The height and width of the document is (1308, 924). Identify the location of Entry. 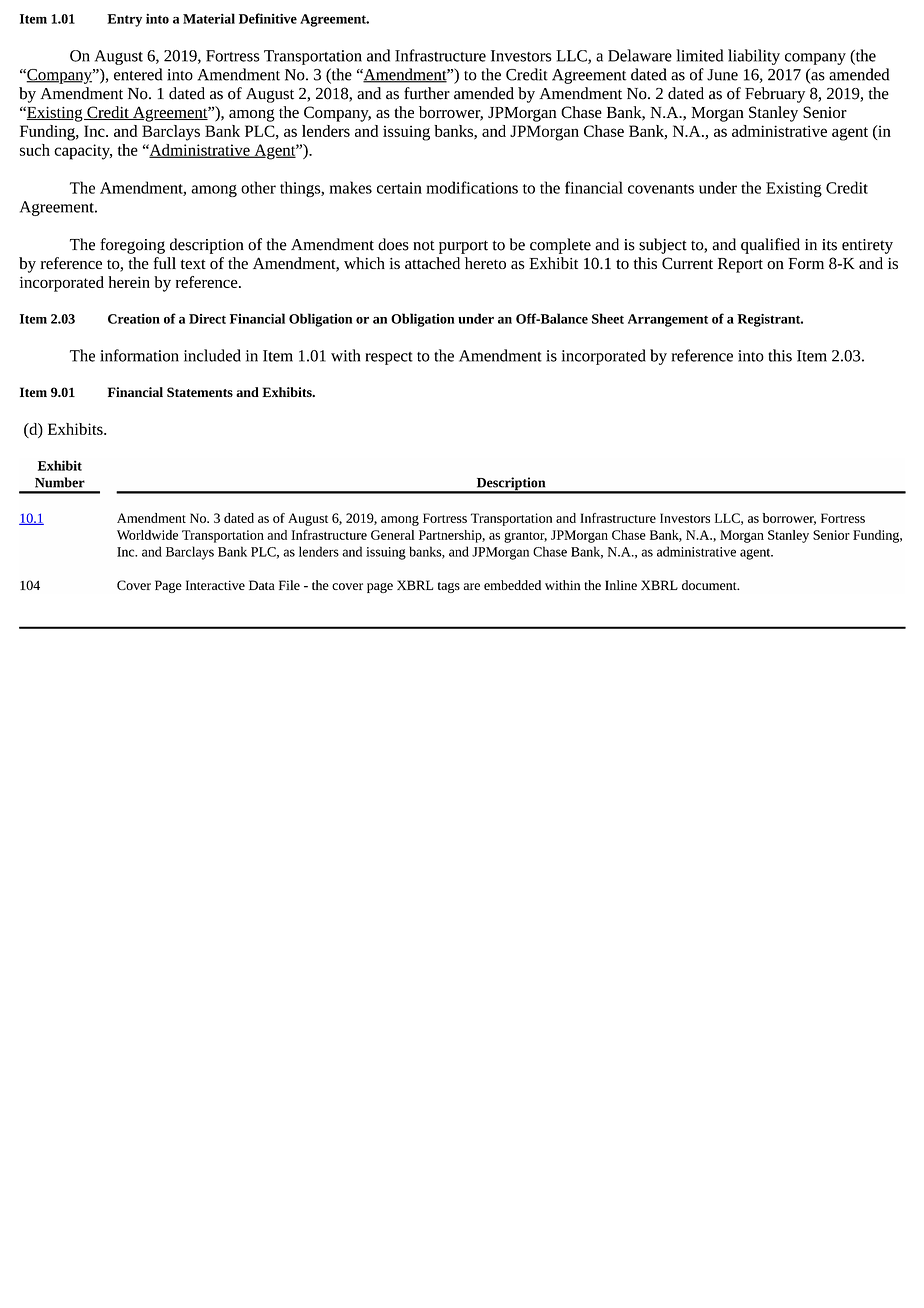
(124, 20).
